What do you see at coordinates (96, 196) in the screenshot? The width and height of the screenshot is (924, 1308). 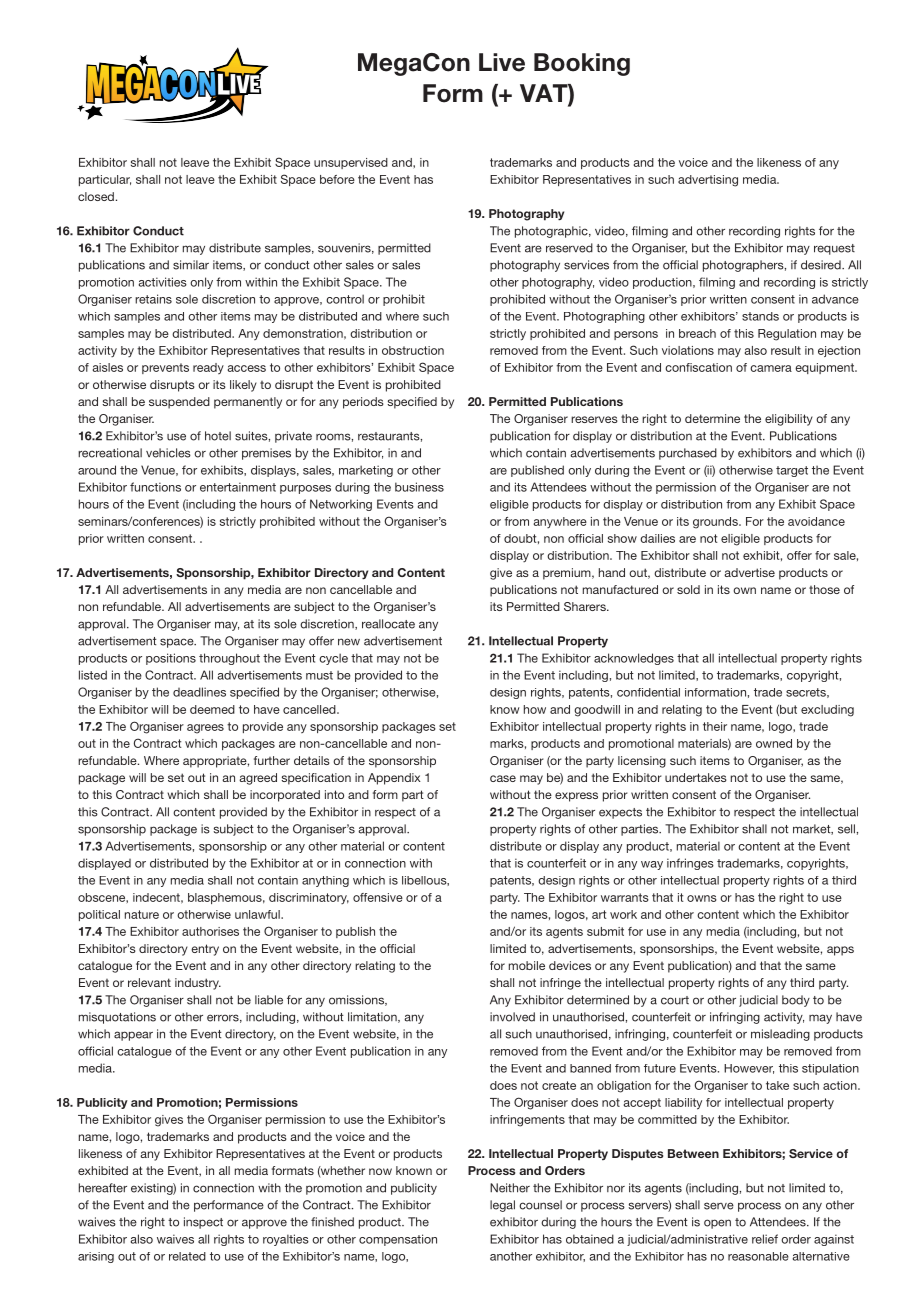 I see `closed` at bounding box center [96, 196].
